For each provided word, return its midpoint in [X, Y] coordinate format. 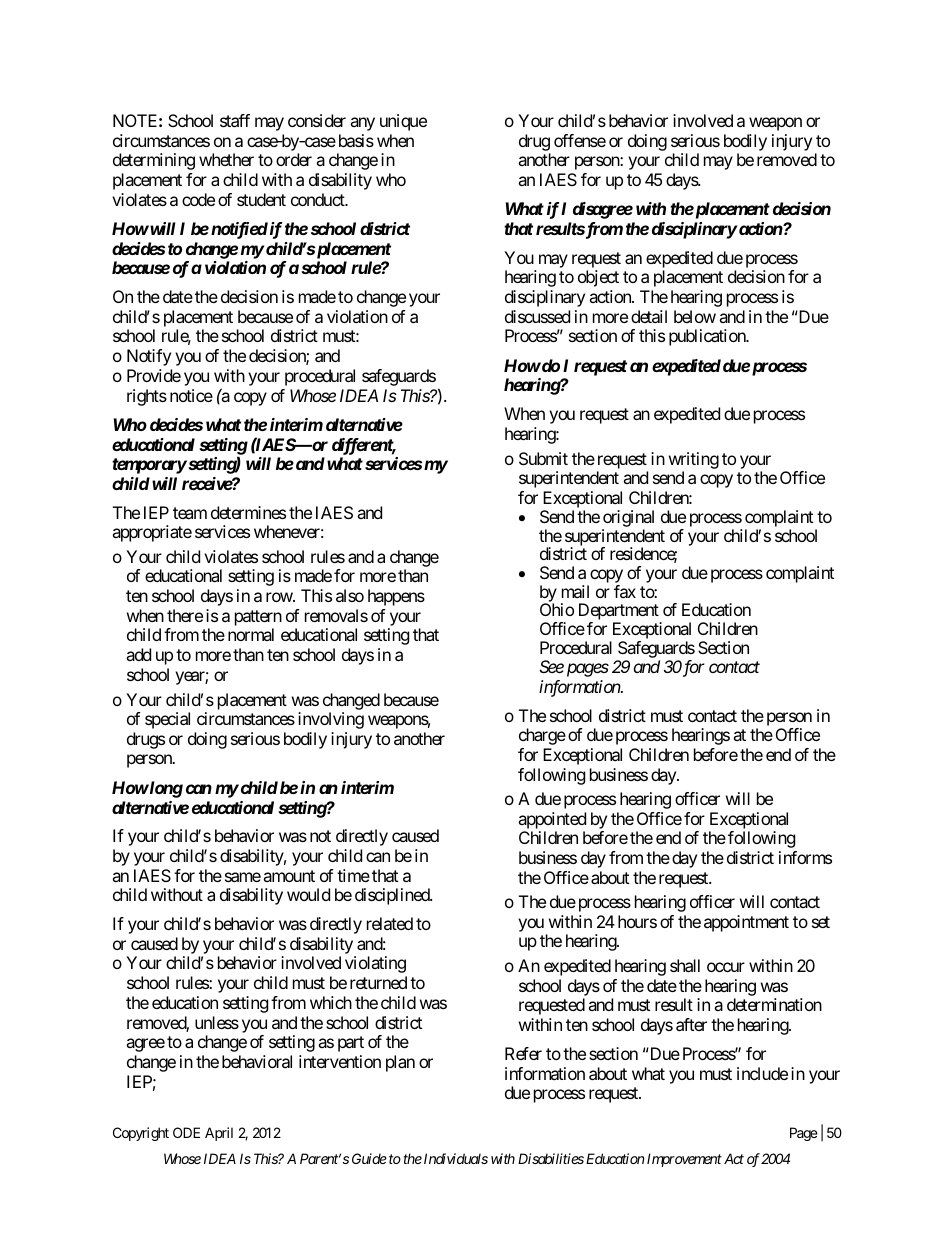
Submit [543, 458]
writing [694, 460]
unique [403, 122]
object [598, 278]
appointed [552, 822]
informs [805, 857]
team [190, 513]
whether [226, 159]
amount [289, 876]
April [219, 1134]
